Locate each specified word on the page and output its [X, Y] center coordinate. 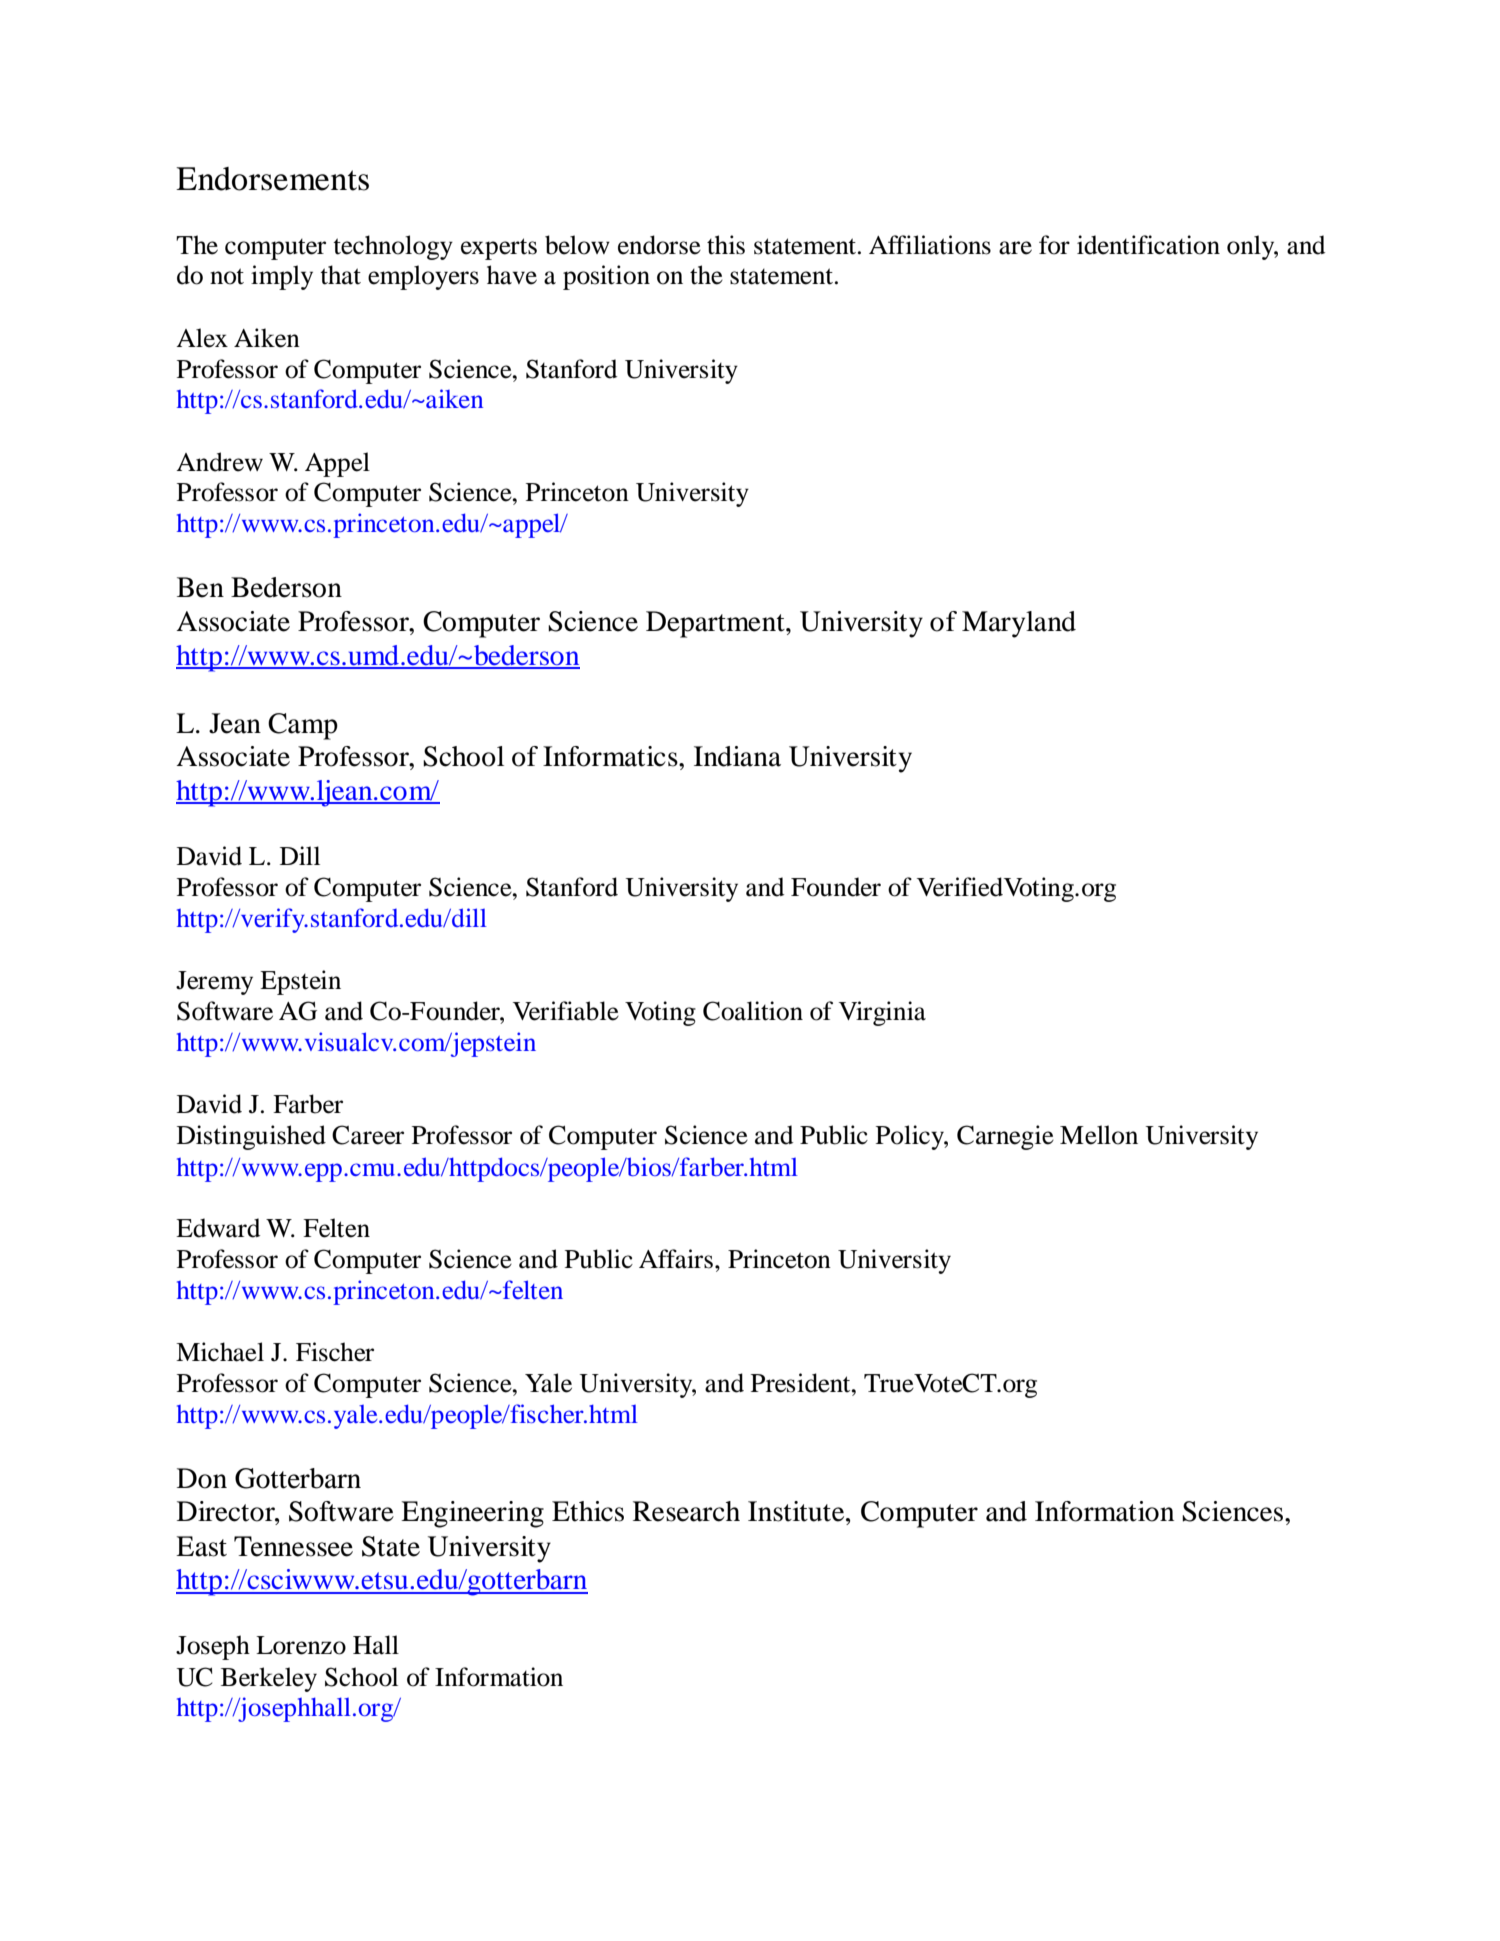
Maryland [1019, 624]
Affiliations [930, 245]
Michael [220, 1352]
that [340, 275]
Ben [200, 587]
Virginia [882, 1013]
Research [686, 1511]
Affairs [677, 1259]
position [606, 277]
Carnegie [1005, 1137]
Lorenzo [301, 1645]
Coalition [753, 1011]
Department [716, 624]
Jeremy [214, 983]
